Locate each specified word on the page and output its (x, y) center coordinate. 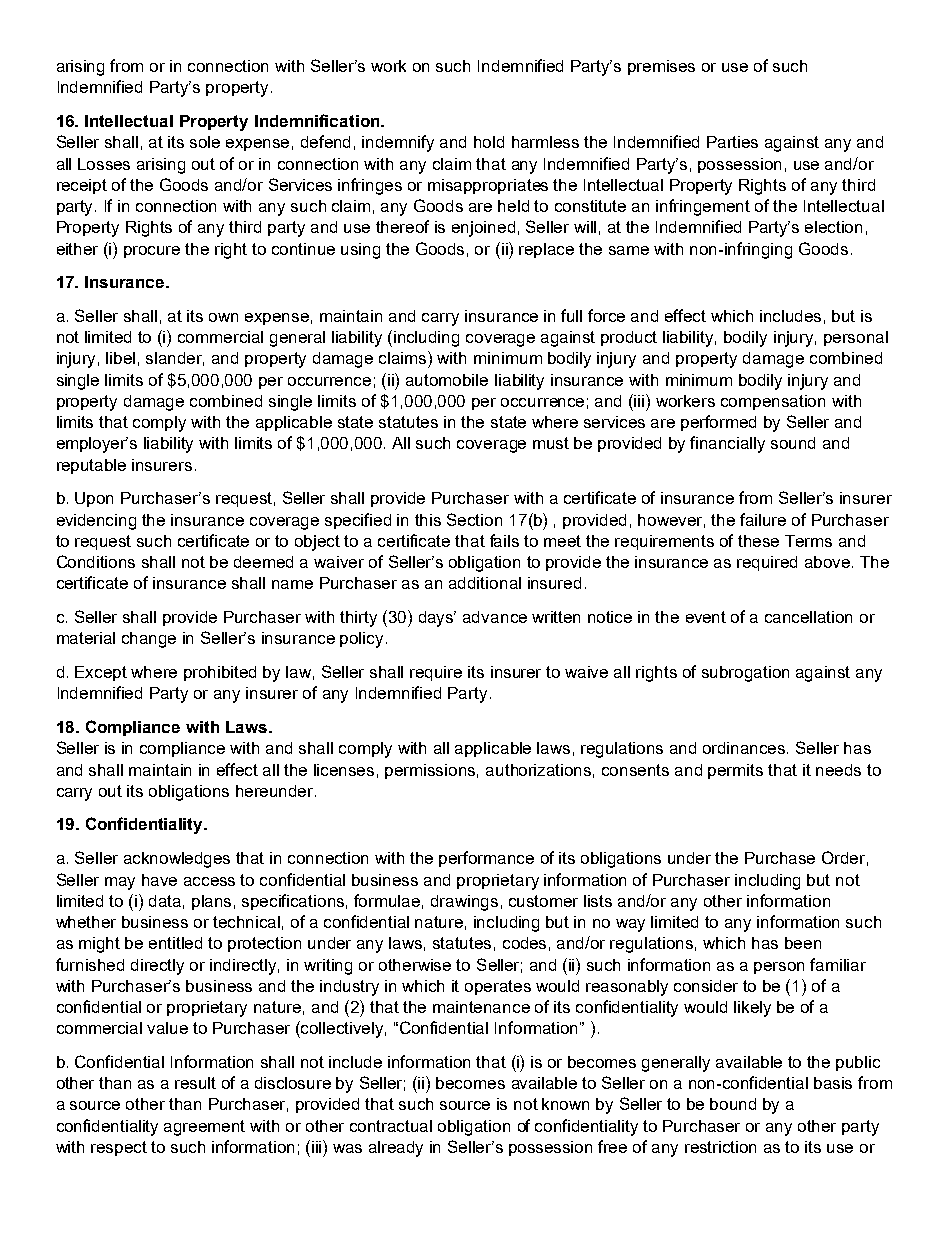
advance (495, 617)
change (149, 640)
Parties (732, 142)
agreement (204, 1128)
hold (489, 142)
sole (205, 142)
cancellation (808, 617)
